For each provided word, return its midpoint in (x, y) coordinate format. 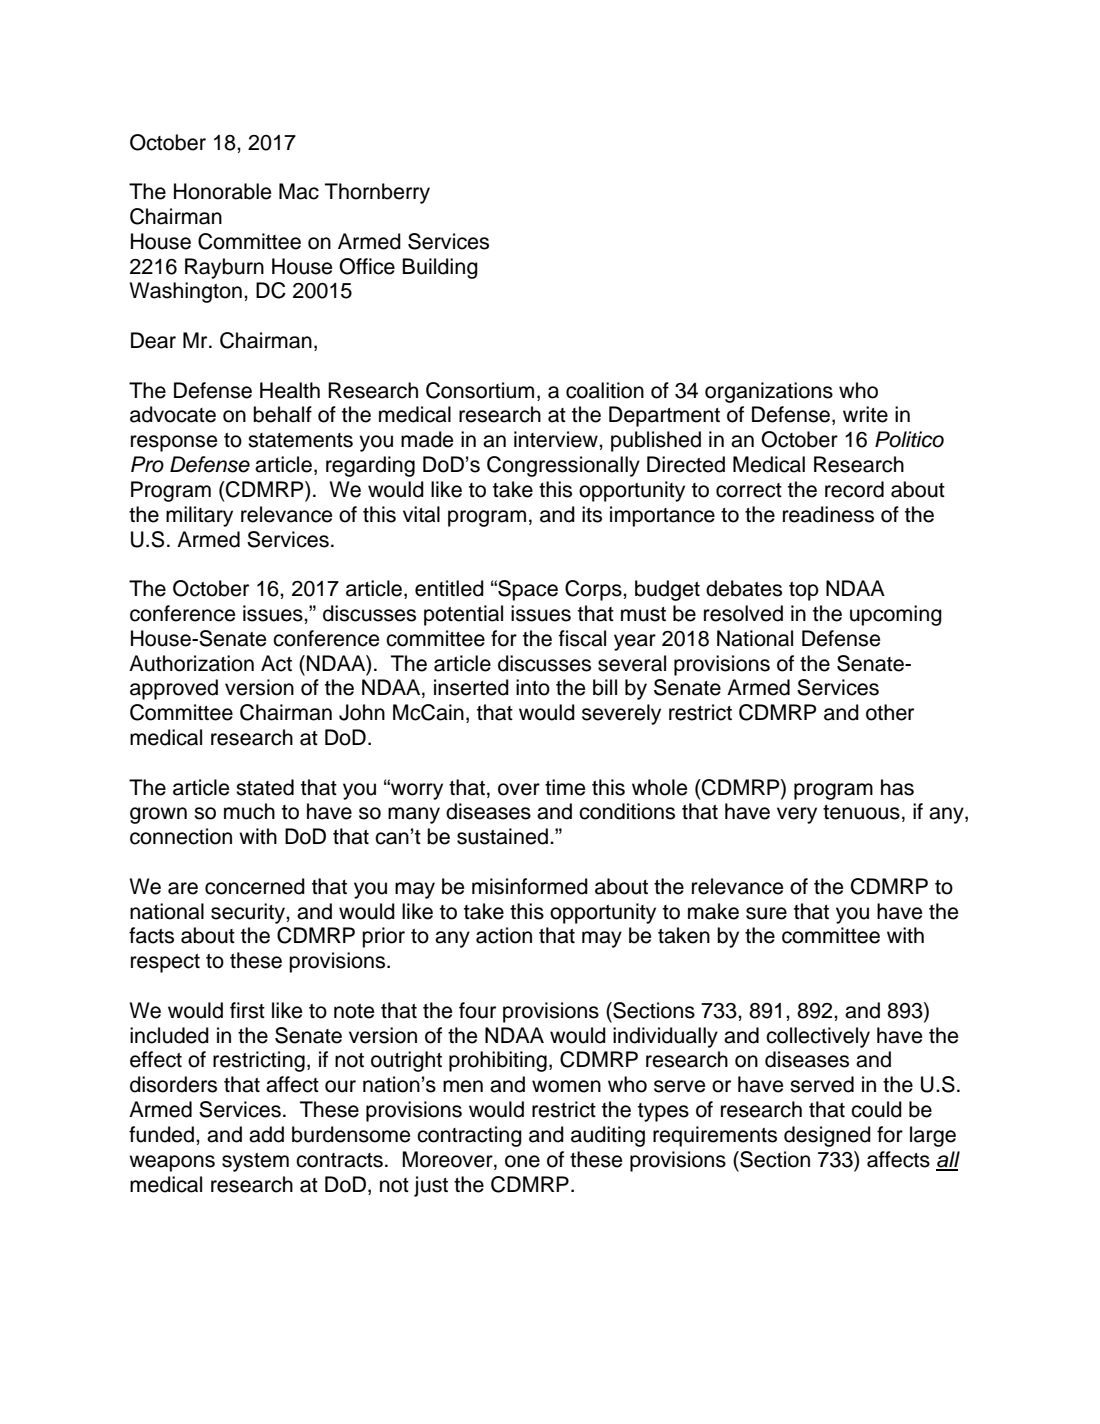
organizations (769, 392)
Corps (594, 590)
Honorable (222, 191)
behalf (282, 414)
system (255, 1162)
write (865, 414)
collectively (818, 1037)
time (565, 787)
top (804, 591)
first (247, 1010)
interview (557, 439)
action (504, 935)
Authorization (191, 663)
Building (440, 268)
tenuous (861, 812)
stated (265, 787)
